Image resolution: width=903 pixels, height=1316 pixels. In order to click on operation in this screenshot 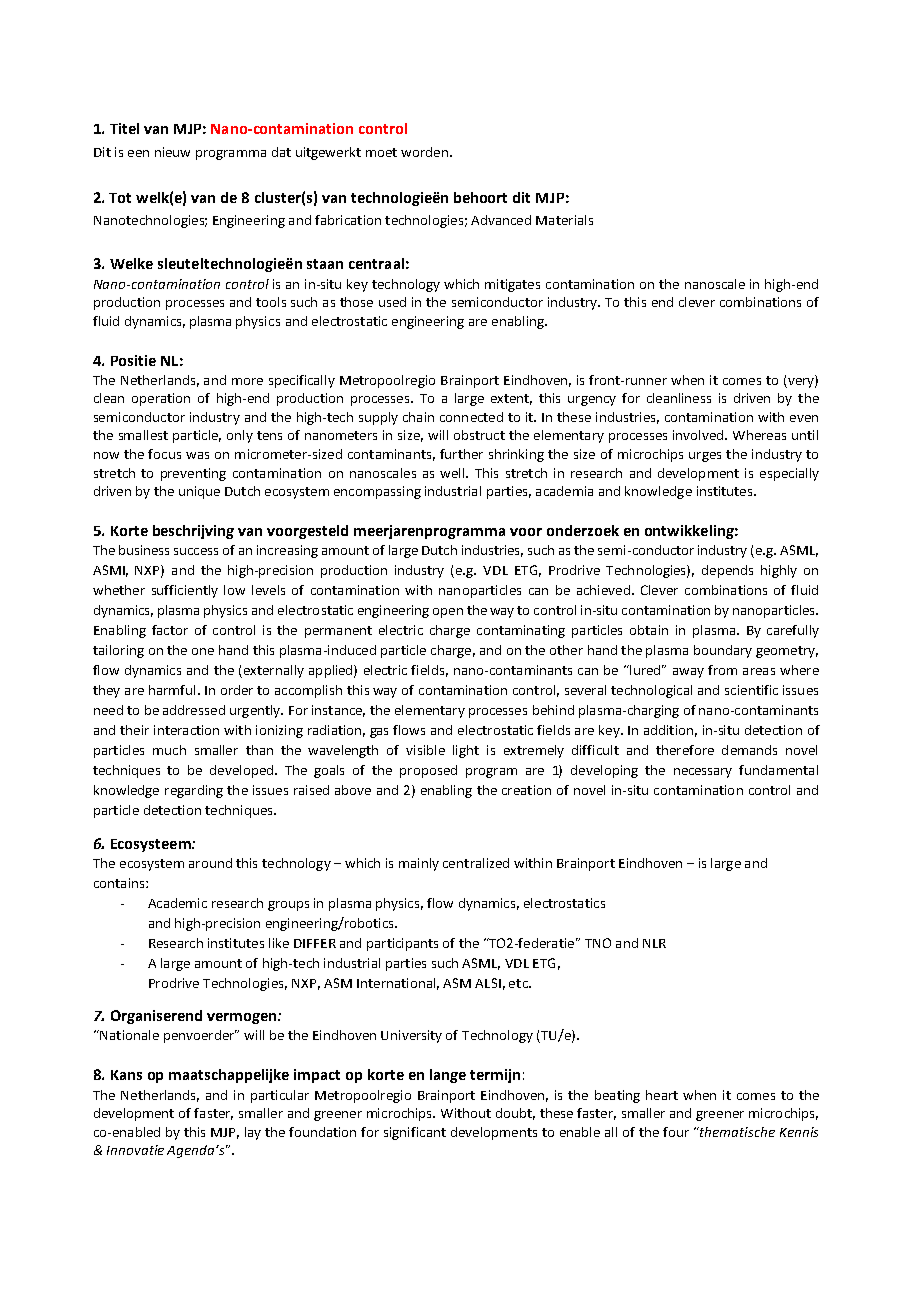, I will do `click(161, 399)`.
